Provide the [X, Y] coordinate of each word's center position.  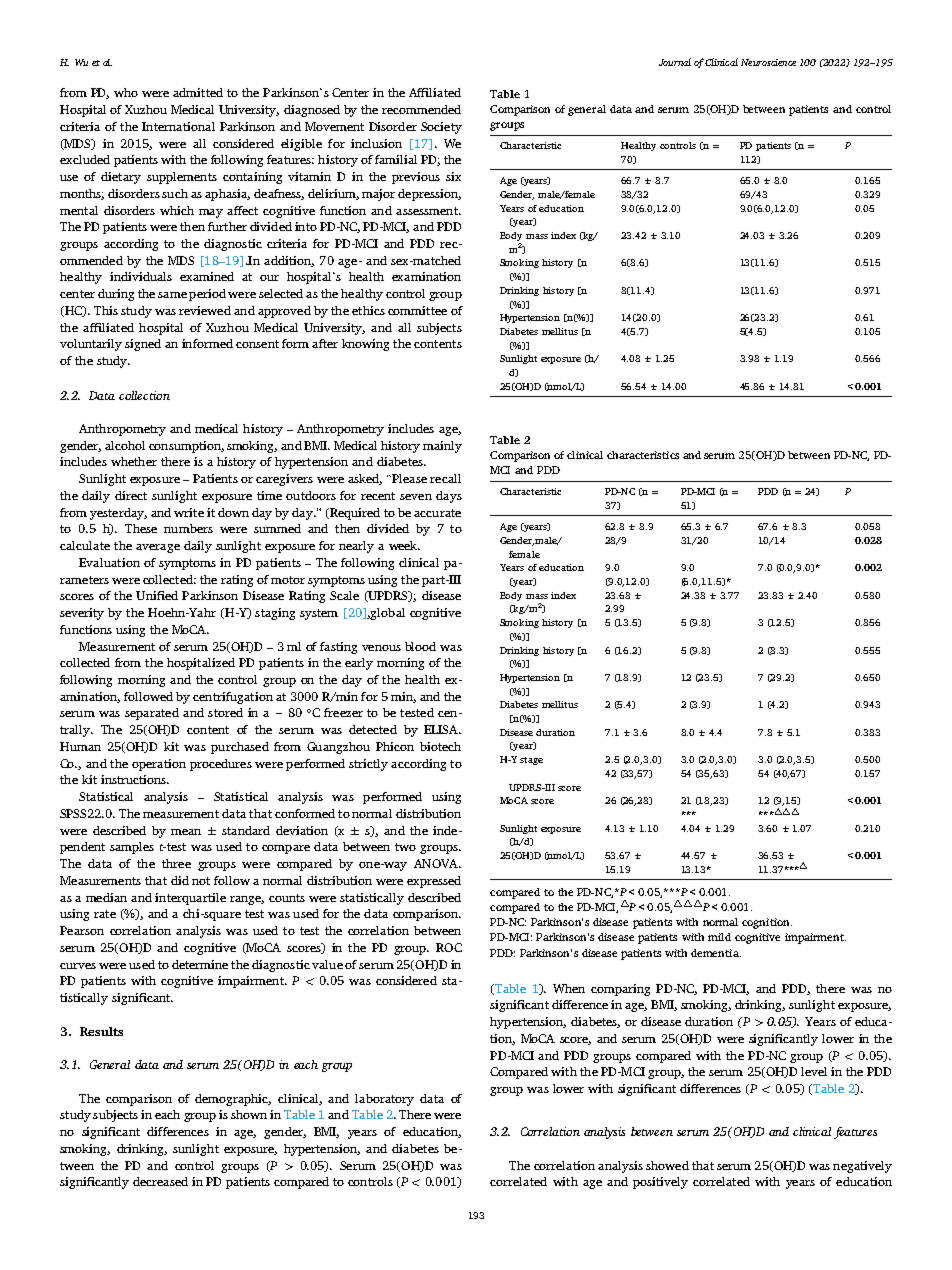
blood [420, 646]
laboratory [384, 1100]
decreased [160, 1181]
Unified [157, 595]
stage [531, 761]
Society [441, 128]
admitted [198, 92]
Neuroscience [768, 62]
